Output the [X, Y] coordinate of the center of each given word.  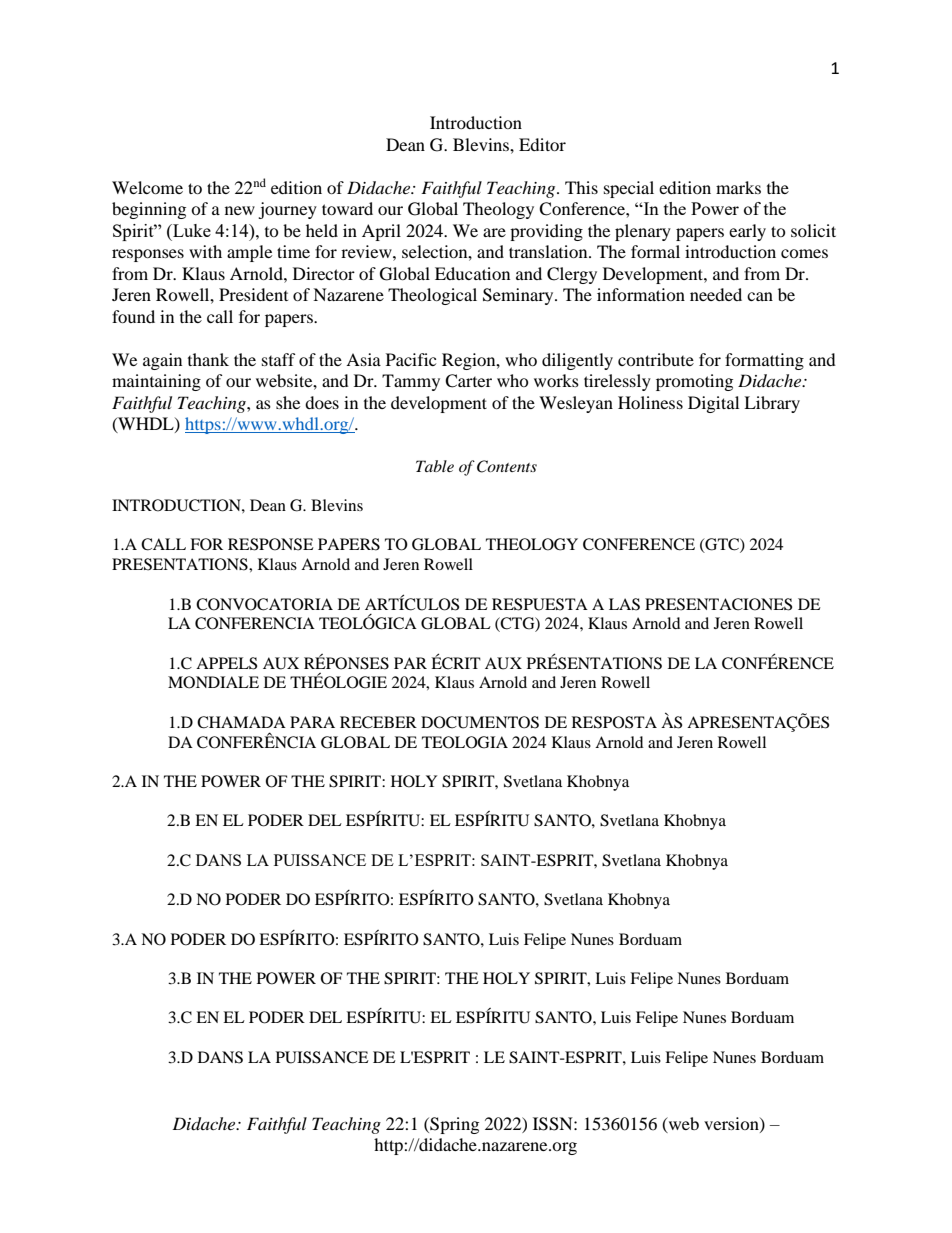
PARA [312, 722]
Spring [453, 1125]
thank [208, 359]
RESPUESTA [540, 604]
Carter [468, 381]
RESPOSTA [614, 722]
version [732, 1124]
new [240, 210]
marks [738, 187]
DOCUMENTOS [480, 722]
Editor [542, 144]
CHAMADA [241, 722]
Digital [713, 404]
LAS [624, 604]
